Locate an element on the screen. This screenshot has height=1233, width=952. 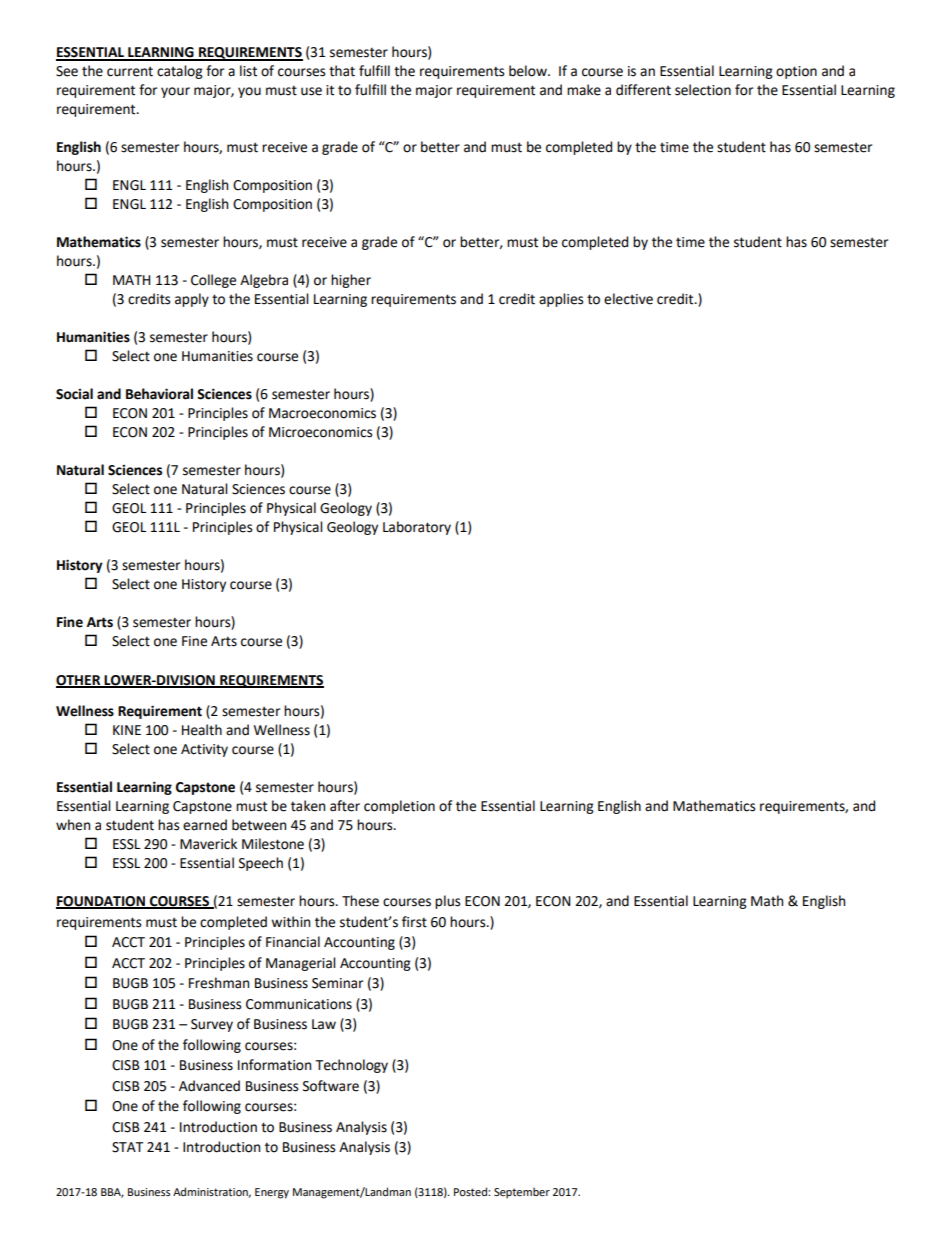
STAT is located at coordinates (127, 1147).
